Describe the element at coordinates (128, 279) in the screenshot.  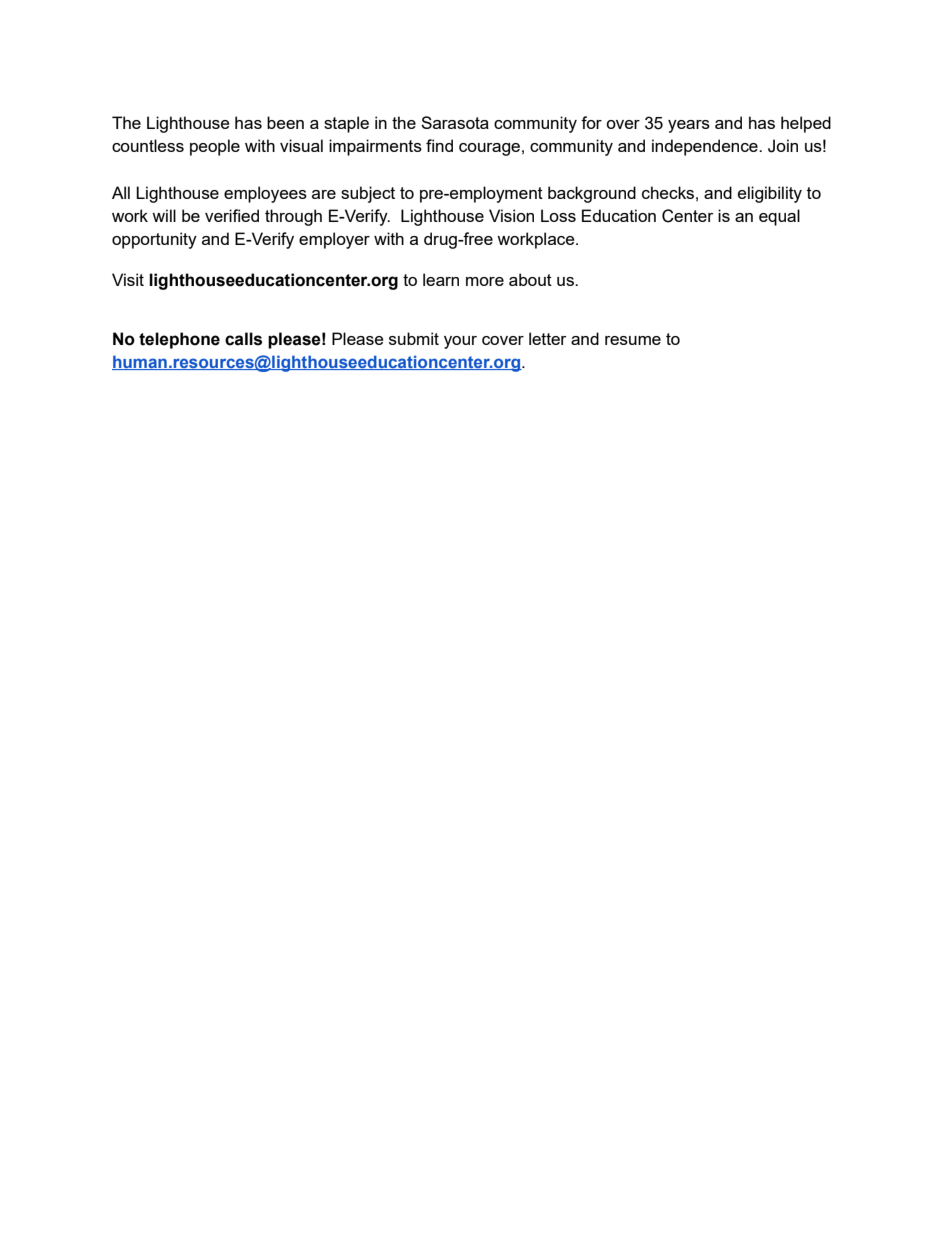
I see `Visit` at that location.
